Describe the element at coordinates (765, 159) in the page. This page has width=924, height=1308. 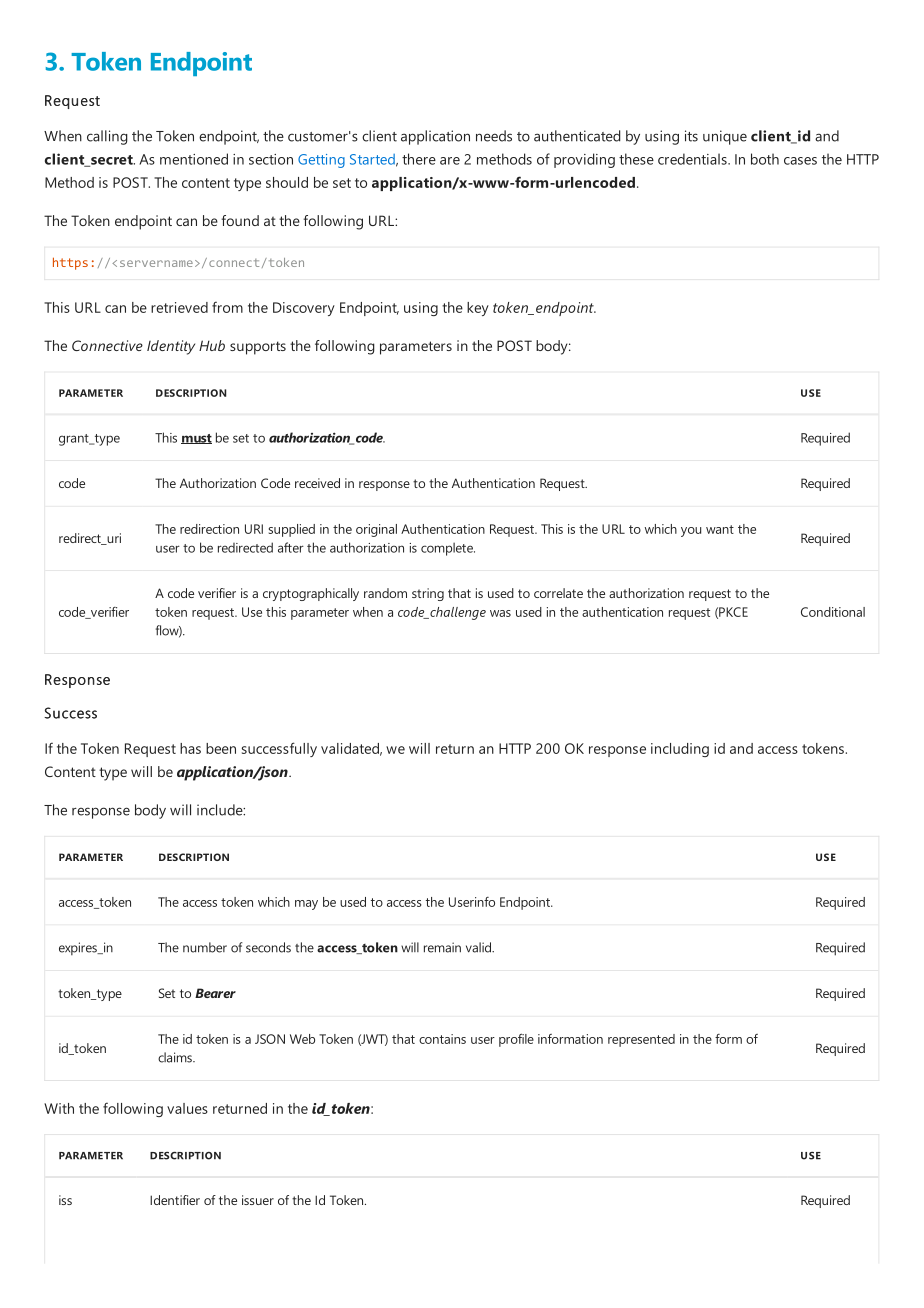
I see `both` at that location.
